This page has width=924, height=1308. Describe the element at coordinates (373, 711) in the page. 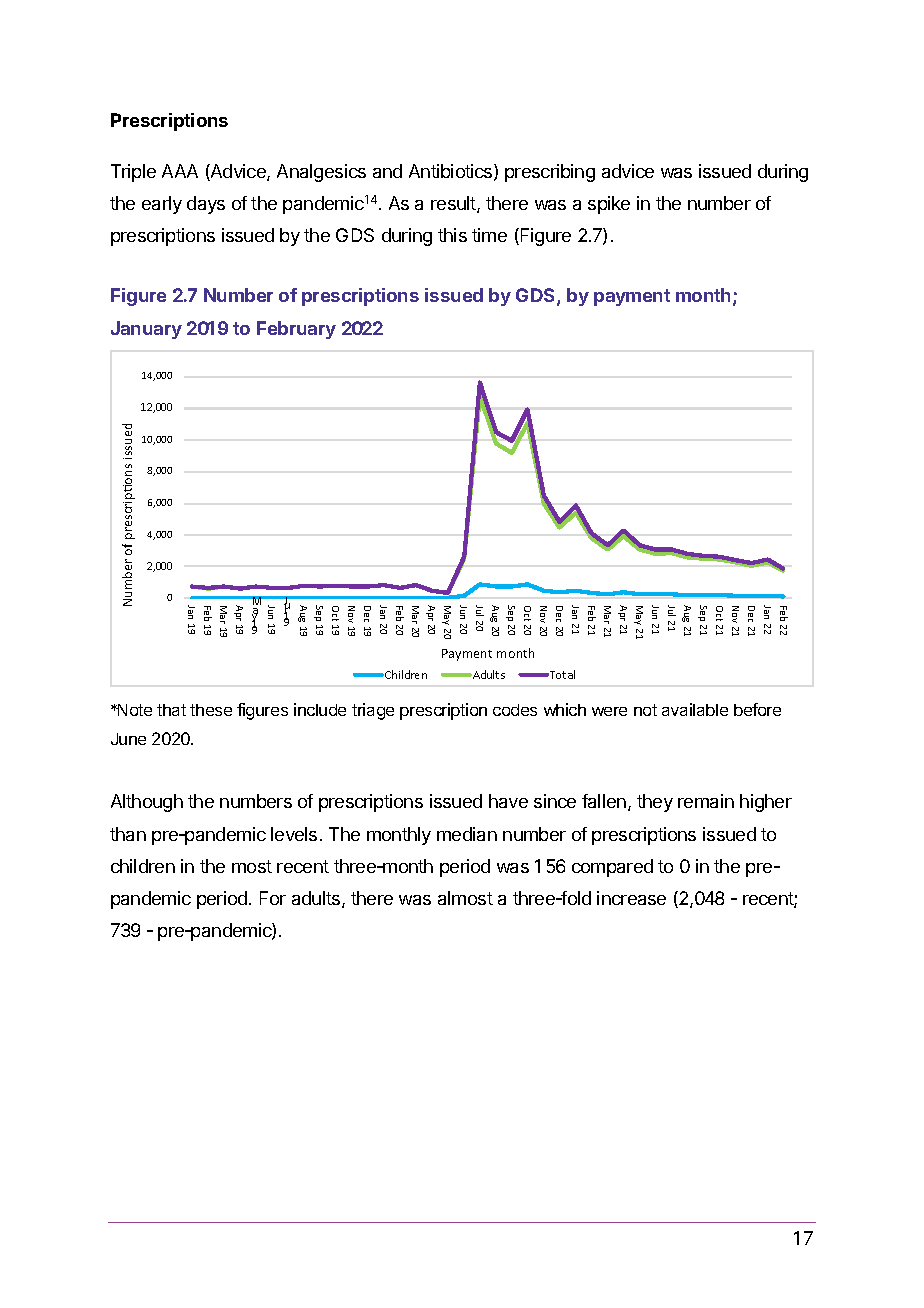

I see `triage` at that location.
